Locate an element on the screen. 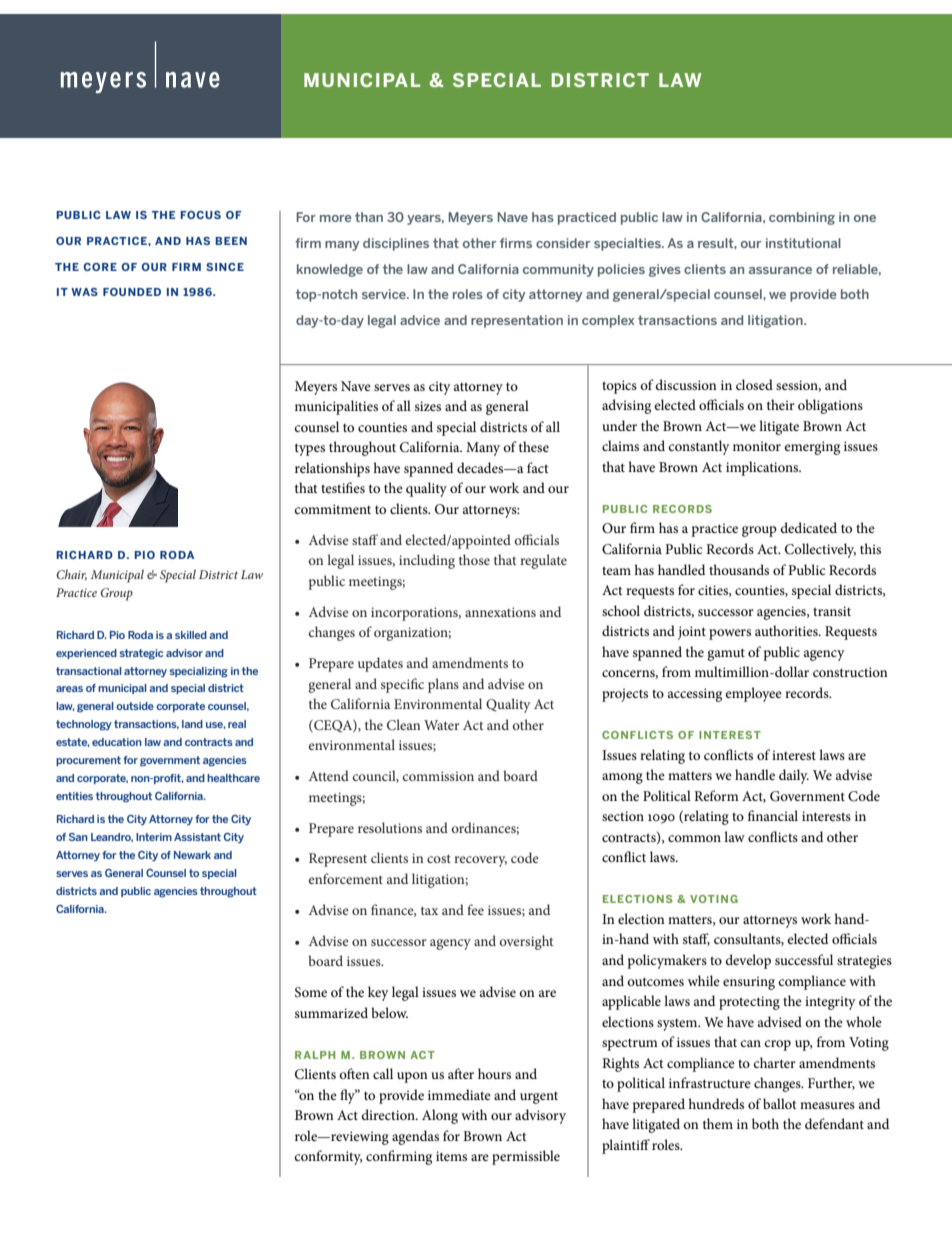 Image resolution: width=952 pixels, height=1233 pixels. outside is located at coordinates (135, 706).
